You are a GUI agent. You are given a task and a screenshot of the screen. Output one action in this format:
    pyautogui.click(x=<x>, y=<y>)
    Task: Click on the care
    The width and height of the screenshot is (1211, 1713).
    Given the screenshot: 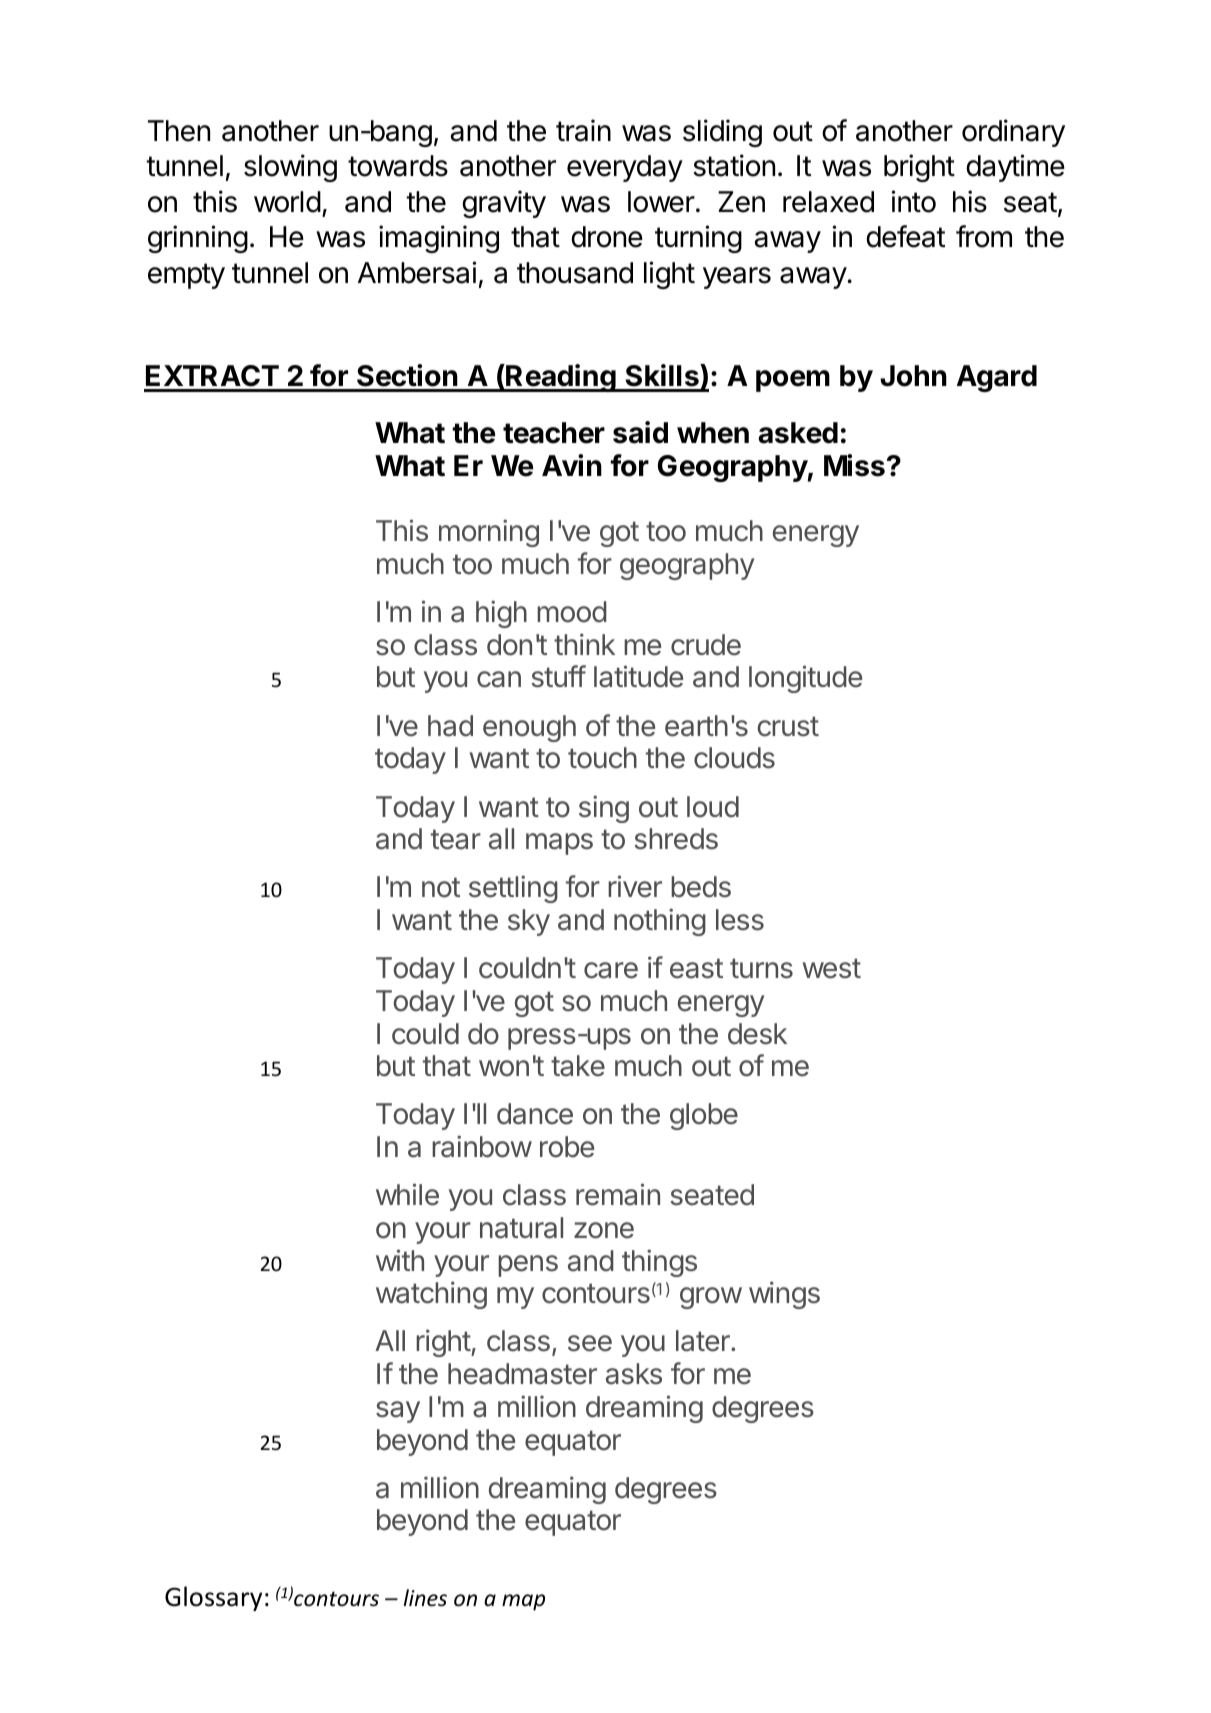 What is the action you would take?
    pyautogui.click(x=611, y=970)
